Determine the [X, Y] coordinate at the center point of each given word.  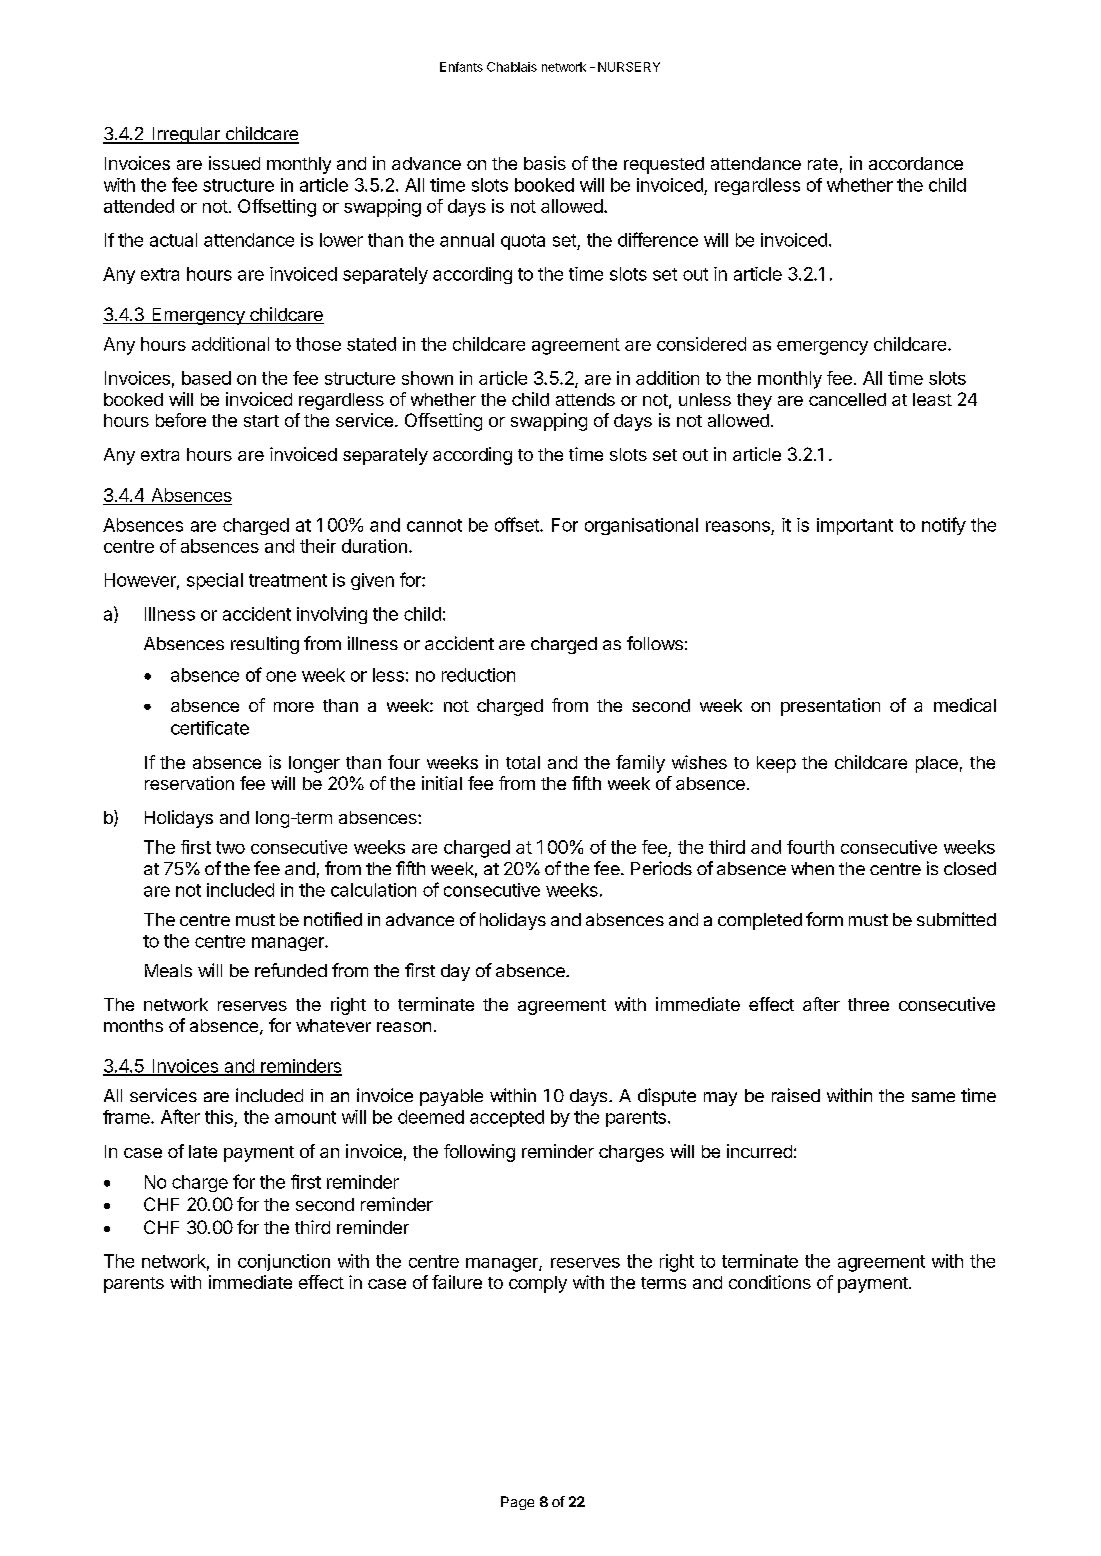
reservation [189, 783]
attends [585, 399]
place [937, 764]
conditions [770, 1282]
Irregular [186, 135]
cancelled [847, 399]
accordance [916, 163]
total [523, 762]
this [219, 1117]
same [933, 1097]
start [261, 421]
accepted [507, 1118]
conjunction [284, 1262]
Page [517, 1503]
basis [545, 163]
